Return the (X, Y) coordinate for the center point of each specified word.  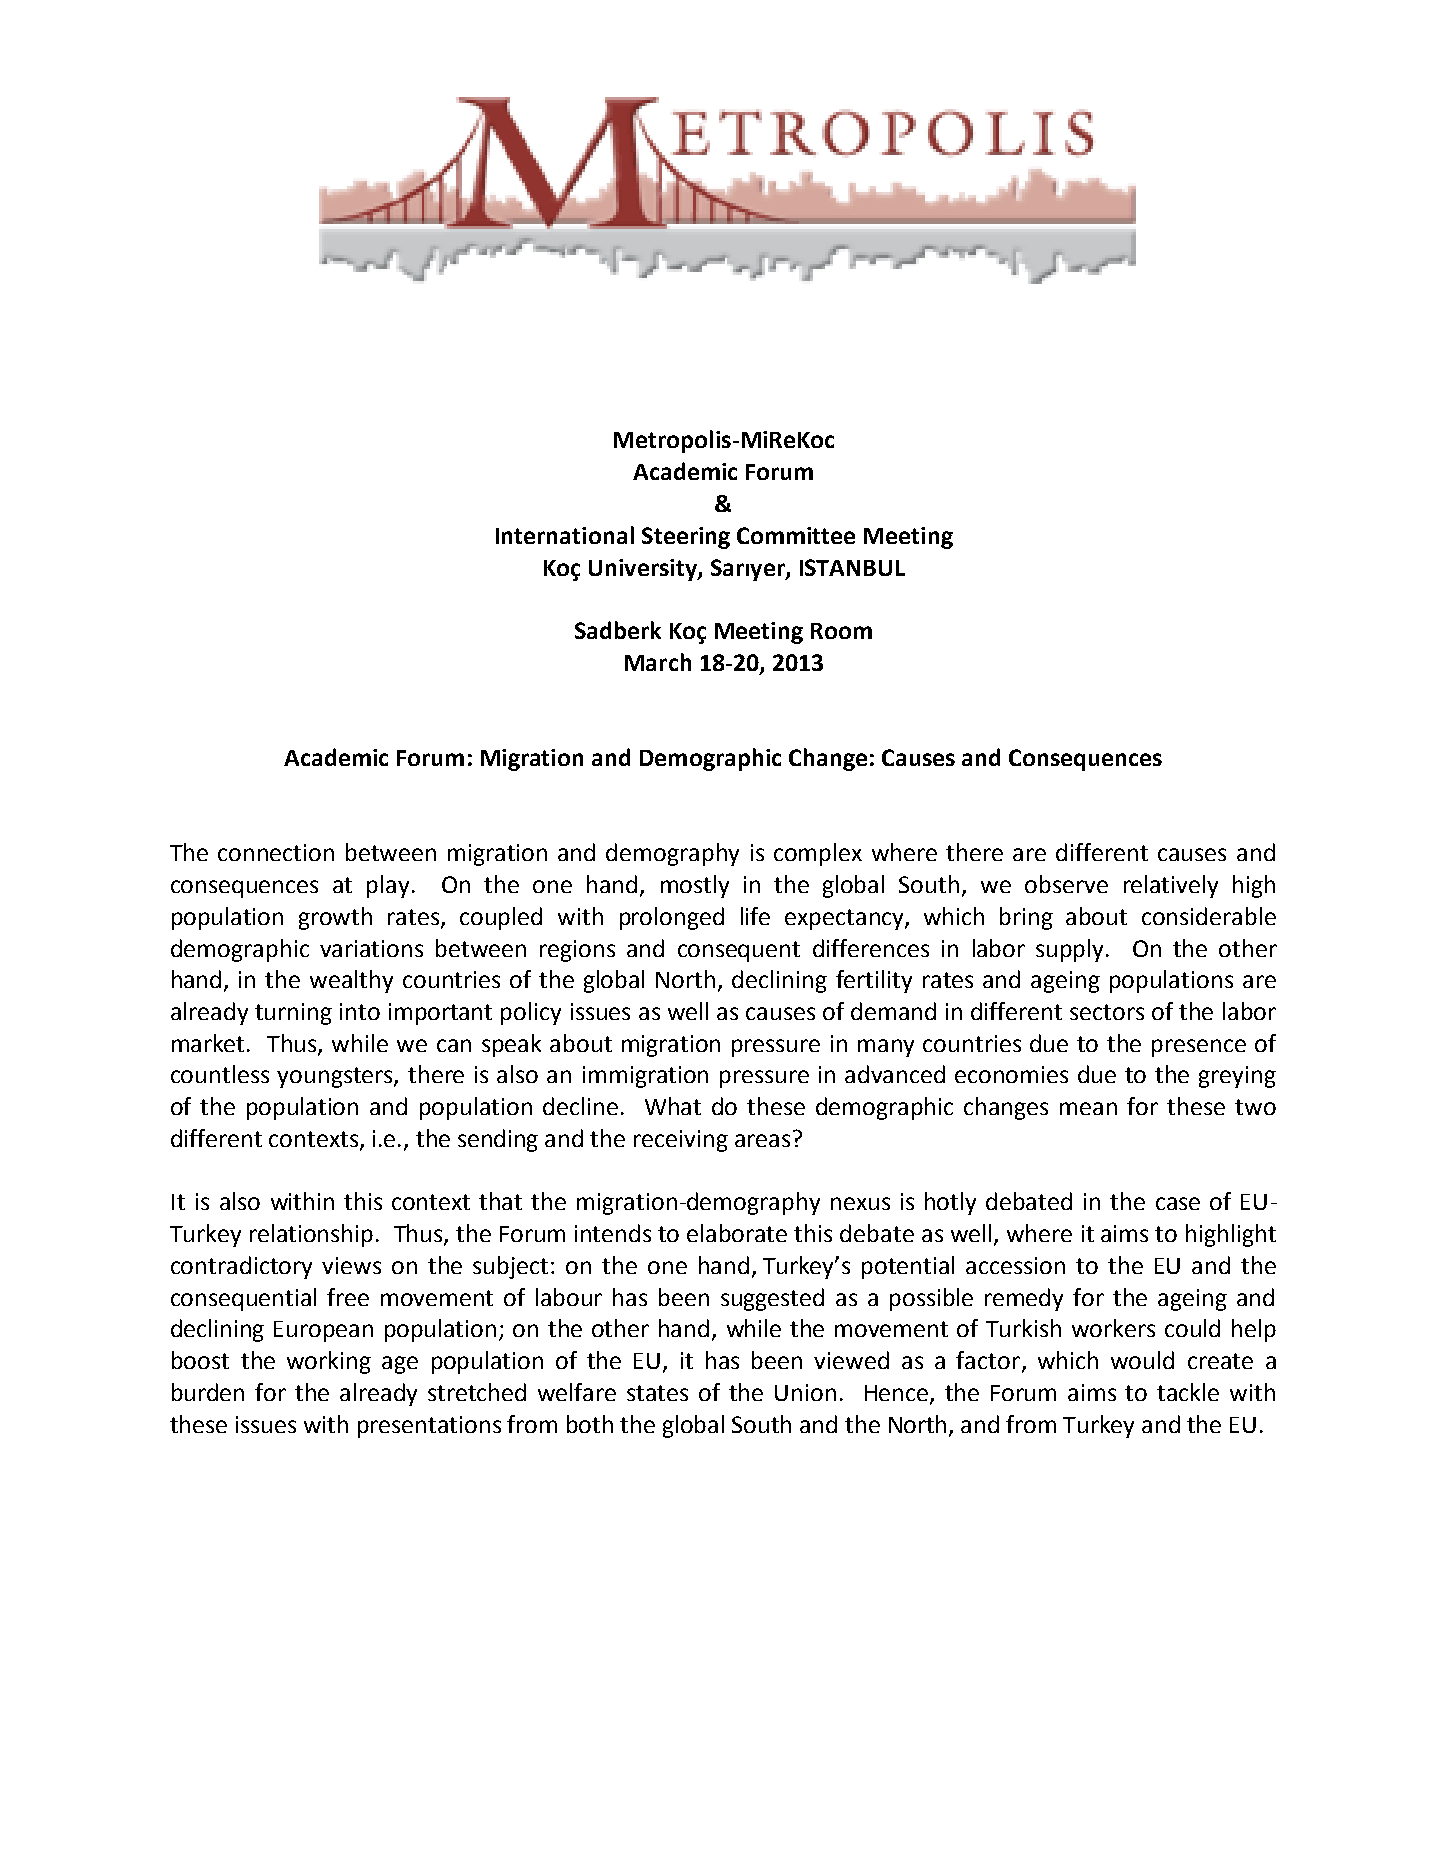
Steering (686, 538)
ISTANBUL (852, 567)
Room (841, 631)
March (658, 662)
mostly (695, 886)
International (565, 535)
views (351, 1265)
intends (613, 1233)
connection (276, 852)
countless (220, 1074)
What (673, 1106)
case (1178, 1203)
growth (335, 918)
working (329, 1362)
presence (1199, 1048)
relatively (1171, 886)
